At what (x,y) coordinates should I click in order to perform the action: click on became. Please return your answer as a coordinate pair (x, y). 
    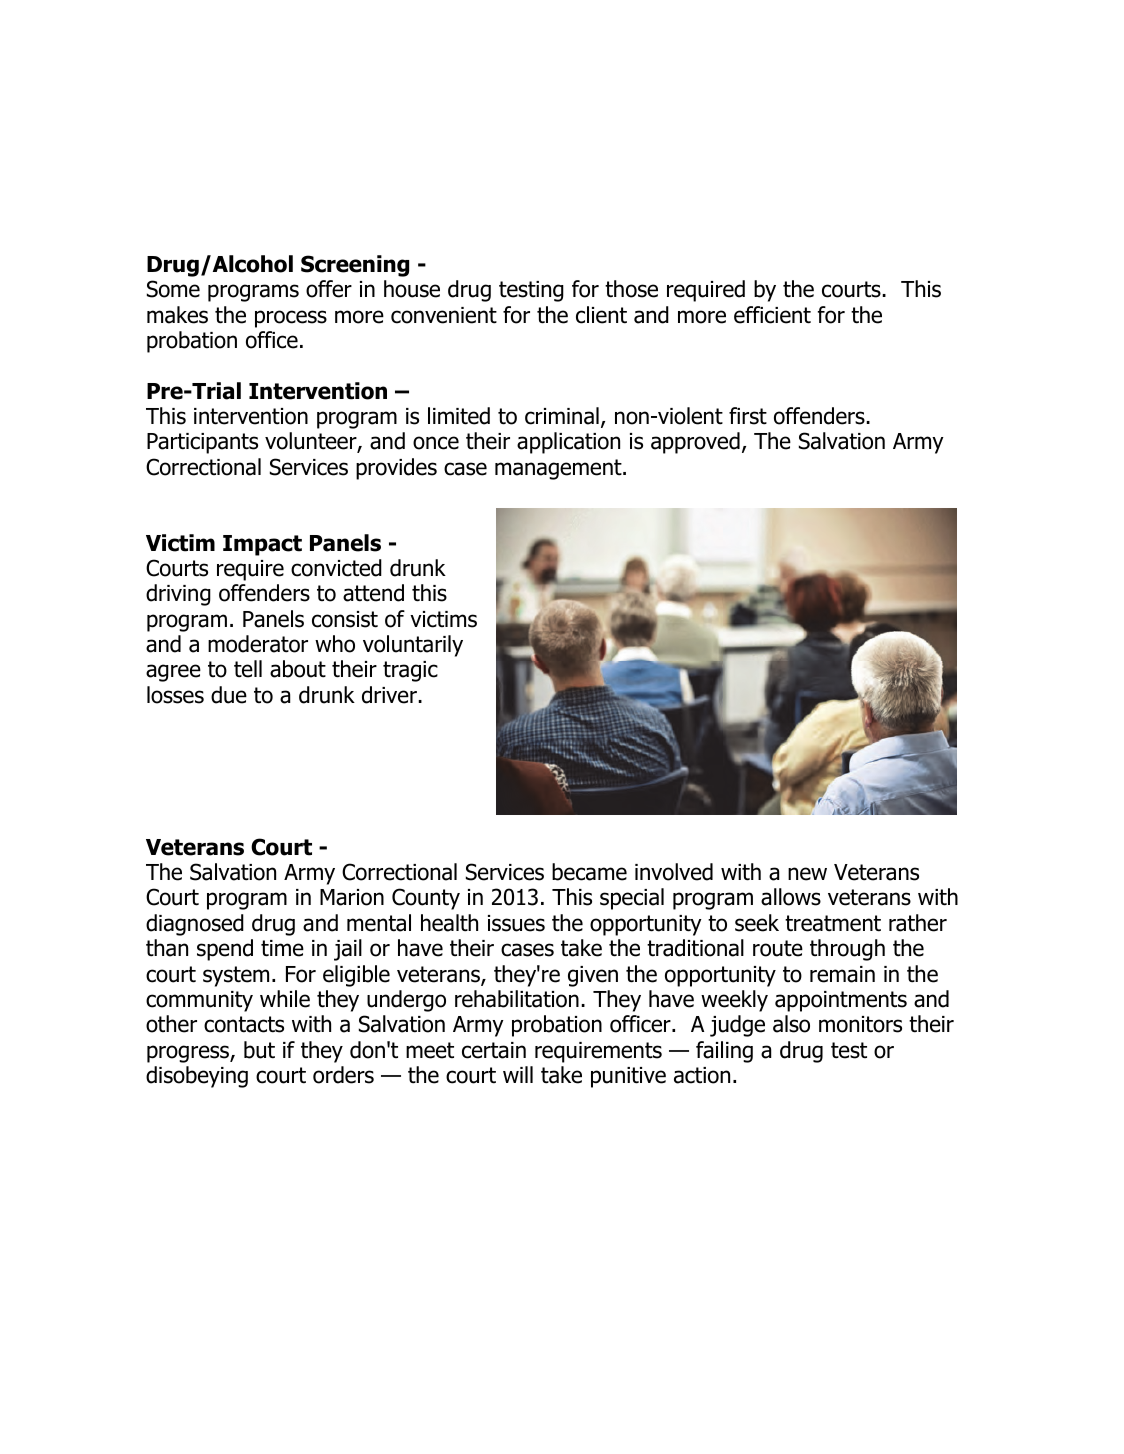
    Looking at the image, I should click on (589, 872).
